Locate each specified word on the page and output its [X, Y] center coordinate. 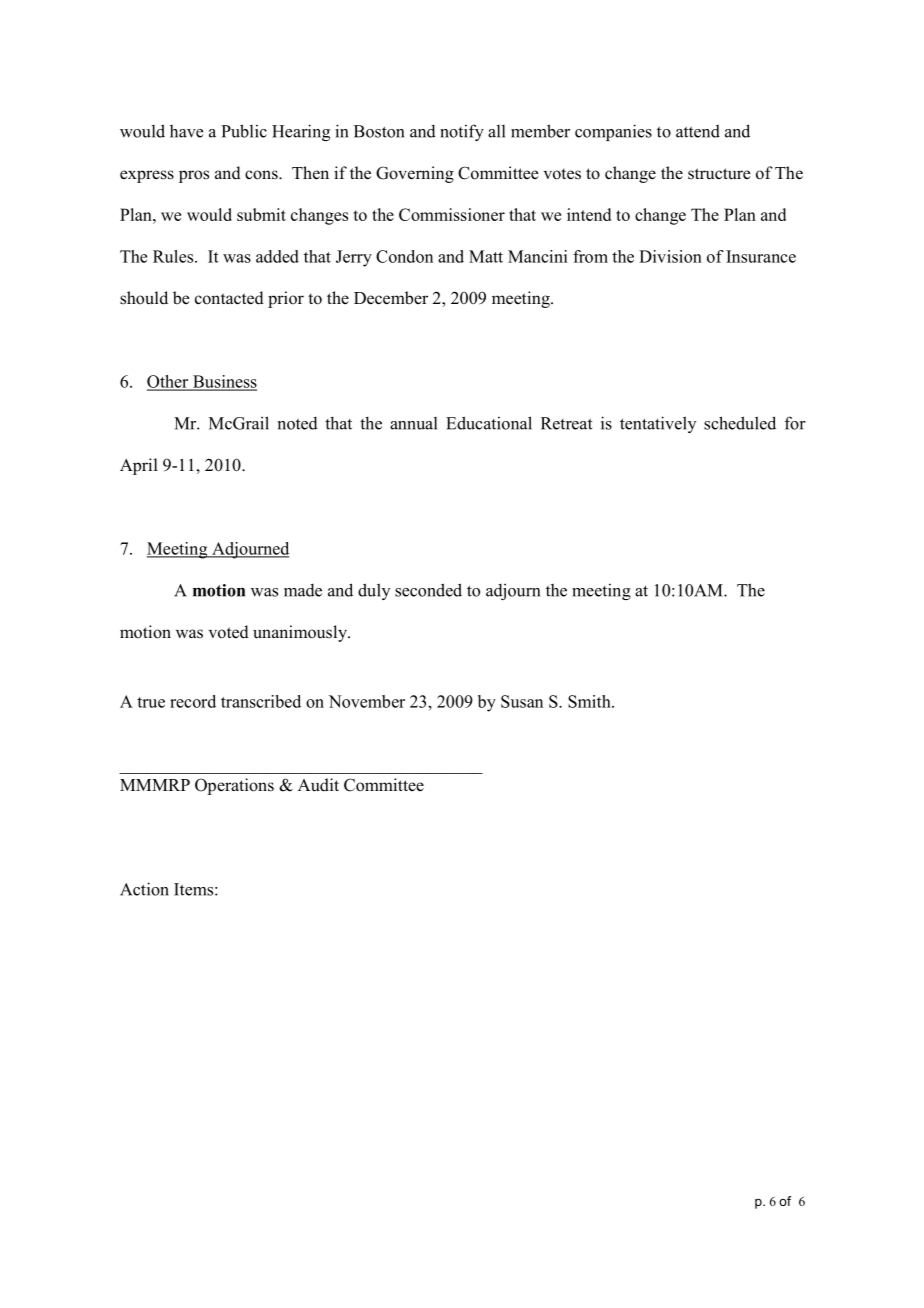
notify [462, 132]
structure [719, 174]
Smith [590, 701]
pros [194, 176]
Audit [318, 785]
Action [144, 889]
